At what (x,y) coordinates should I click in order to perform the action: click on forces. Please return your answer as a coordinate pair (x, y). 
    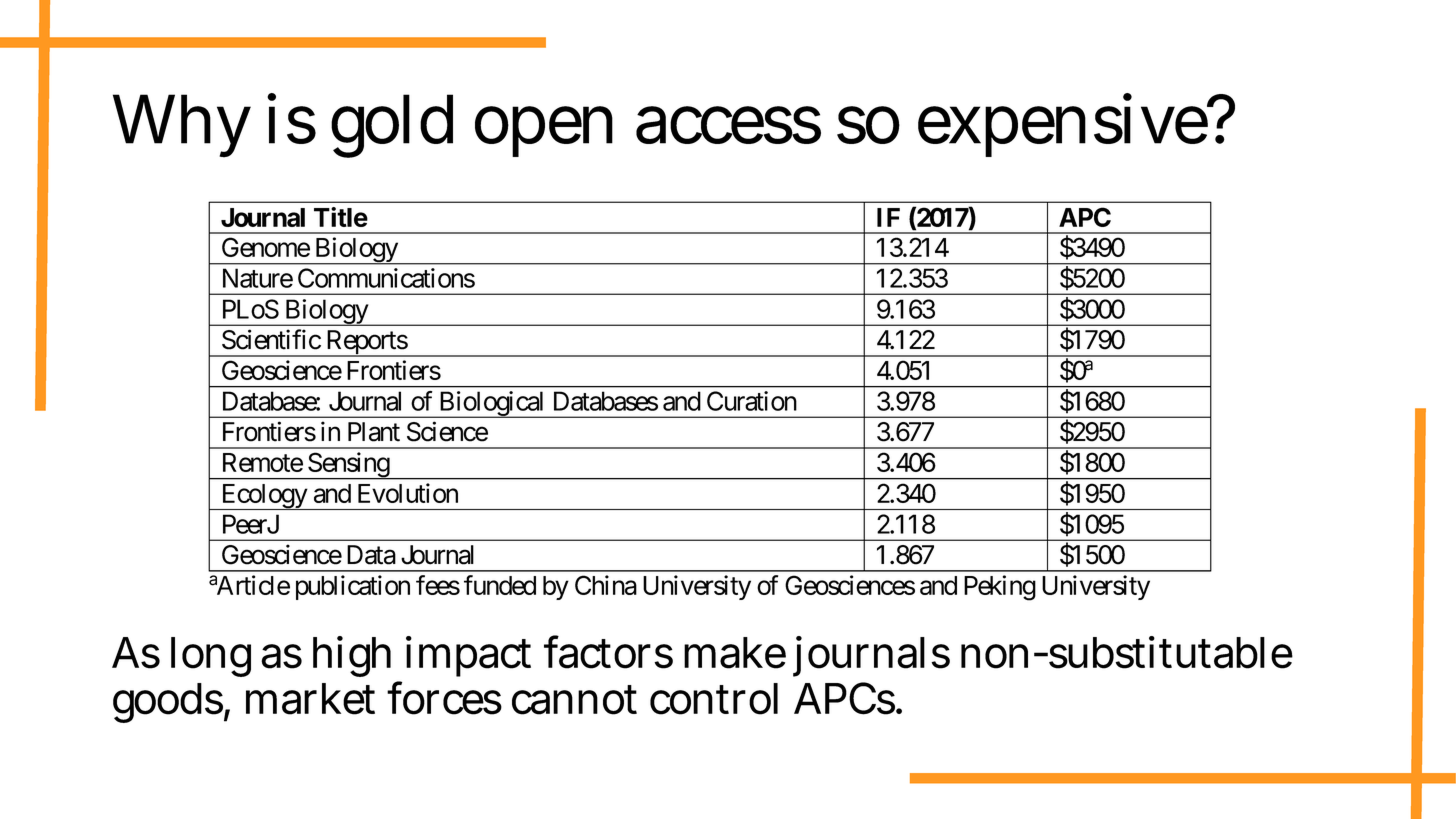
    Looking at the image, I should click on (444, 698).
